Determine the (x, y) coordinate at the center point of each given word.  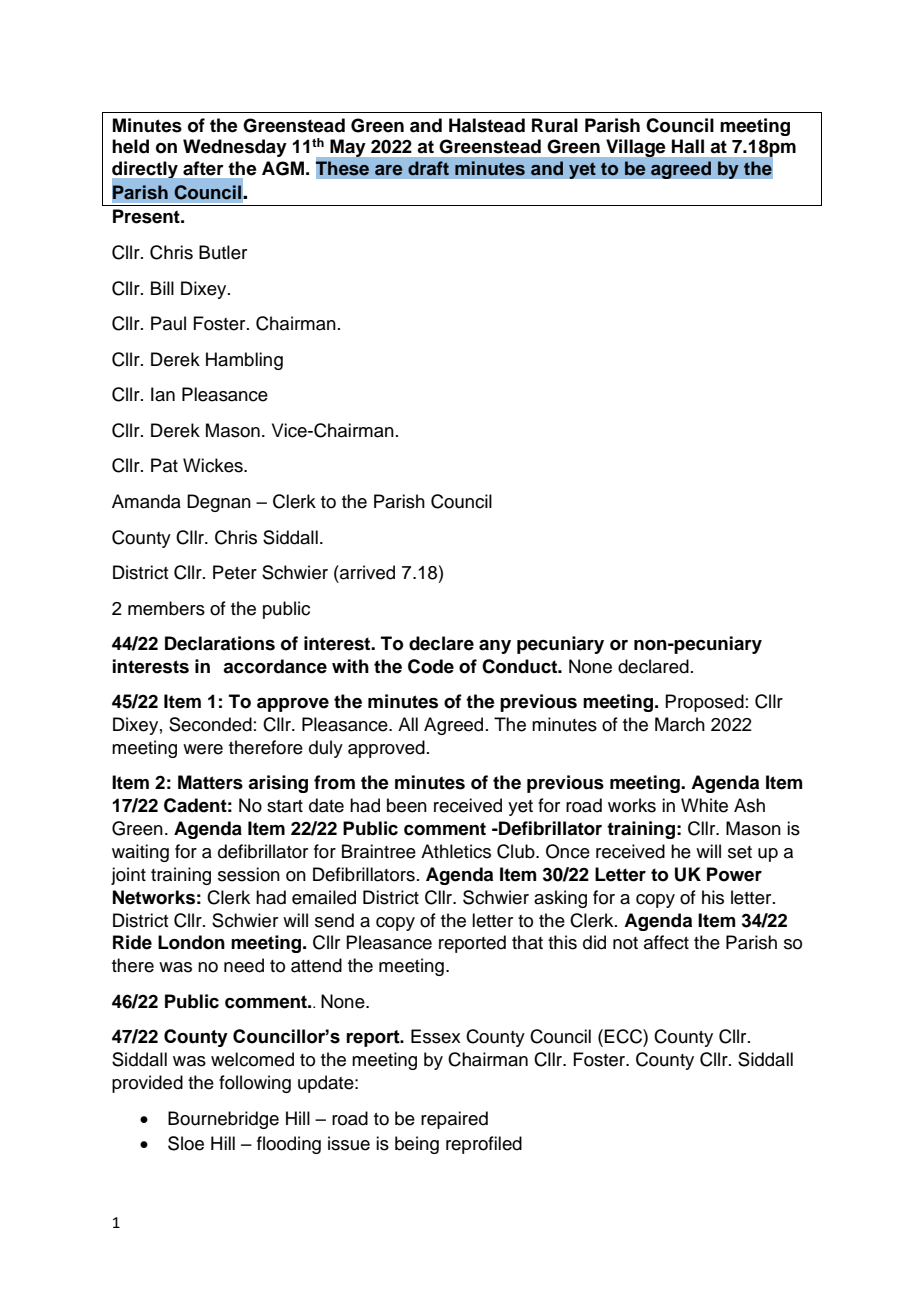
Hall (688, 146)
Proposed (704, 703)
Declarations (220, 643)
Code (431, 666)
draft (428, 168)
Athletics (456, 851)
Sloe (186, 1143)
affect (666, 942)
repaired (454, 1120)
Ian (163, 394)
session (249, 874)
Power (734, 874)
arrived (366, 572)
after (203, 168)
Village (635, 148)
